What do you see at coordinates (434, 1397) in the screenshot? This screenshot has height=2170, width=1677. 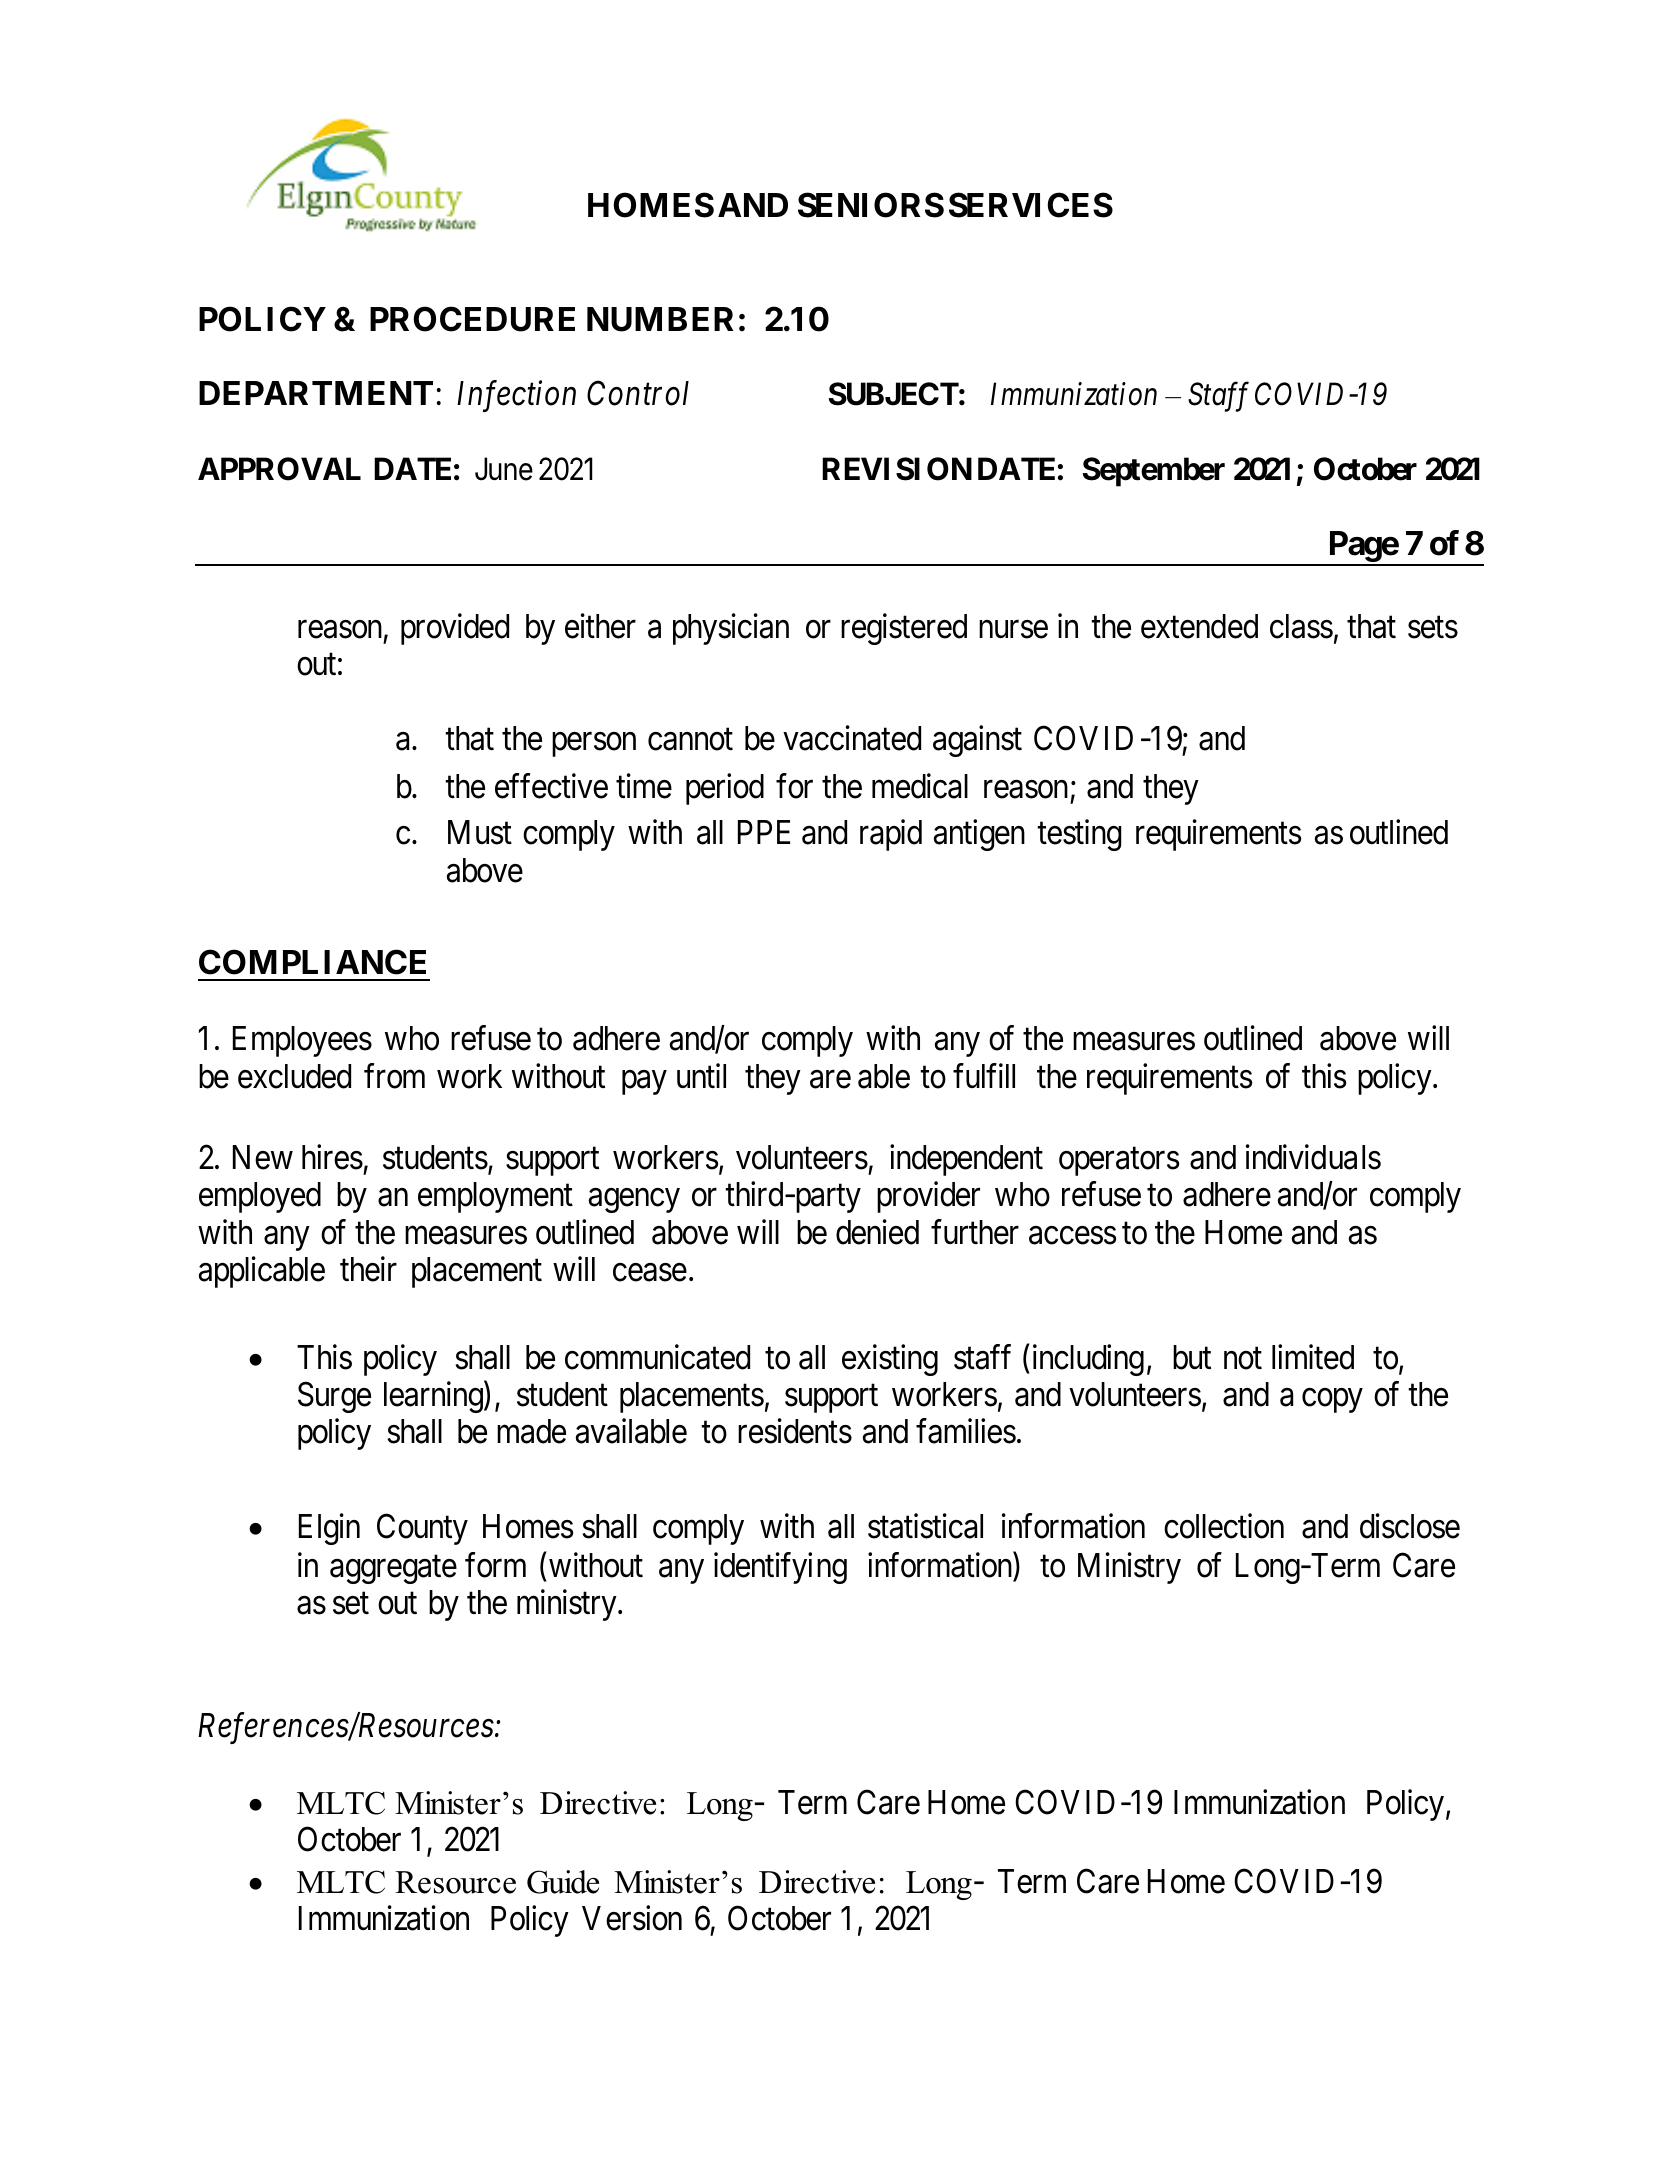 I see `learning` at bounding box center [434, 1397].
